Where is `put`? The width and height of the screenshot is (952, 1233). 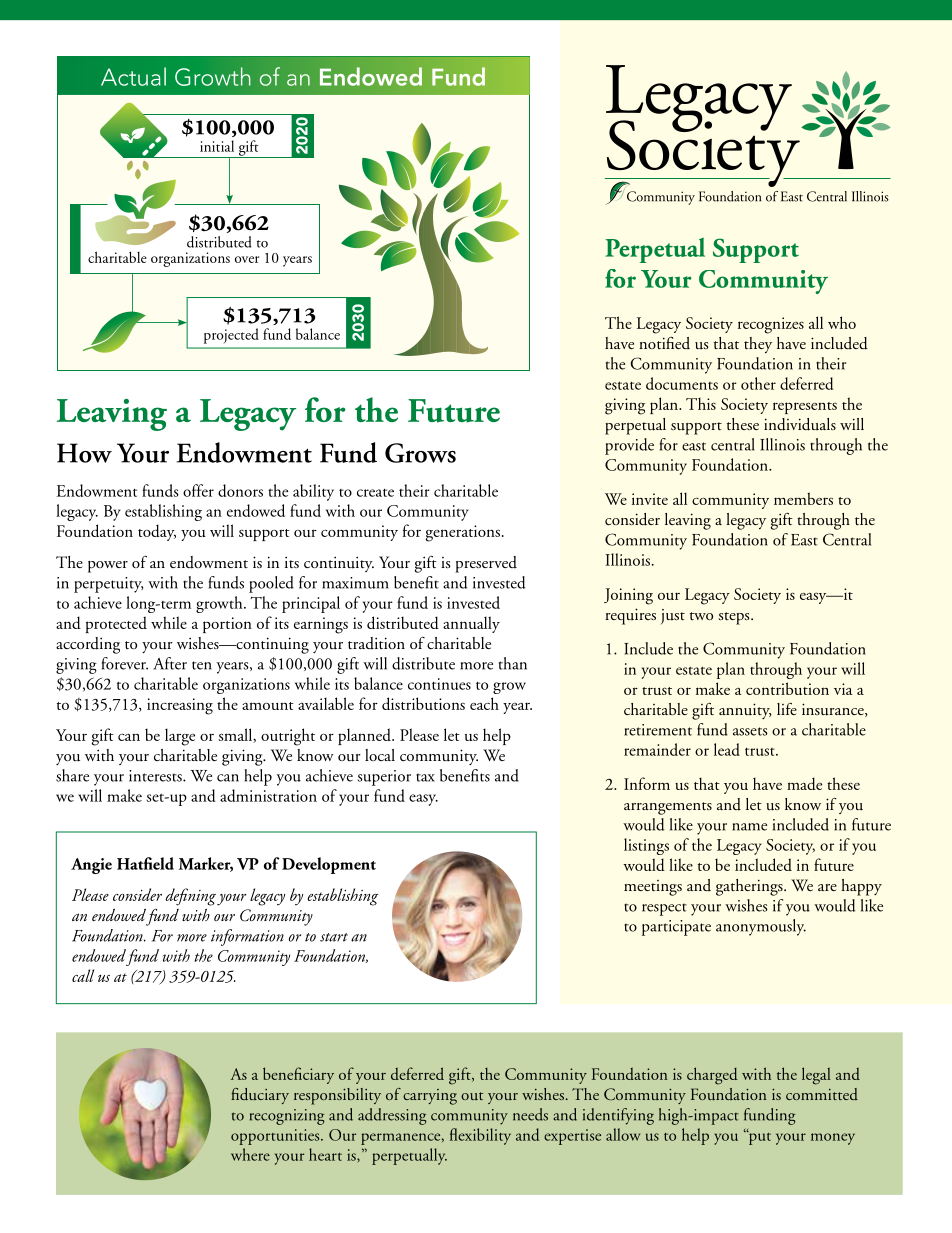 put is located at coordinates (758, 1137).
